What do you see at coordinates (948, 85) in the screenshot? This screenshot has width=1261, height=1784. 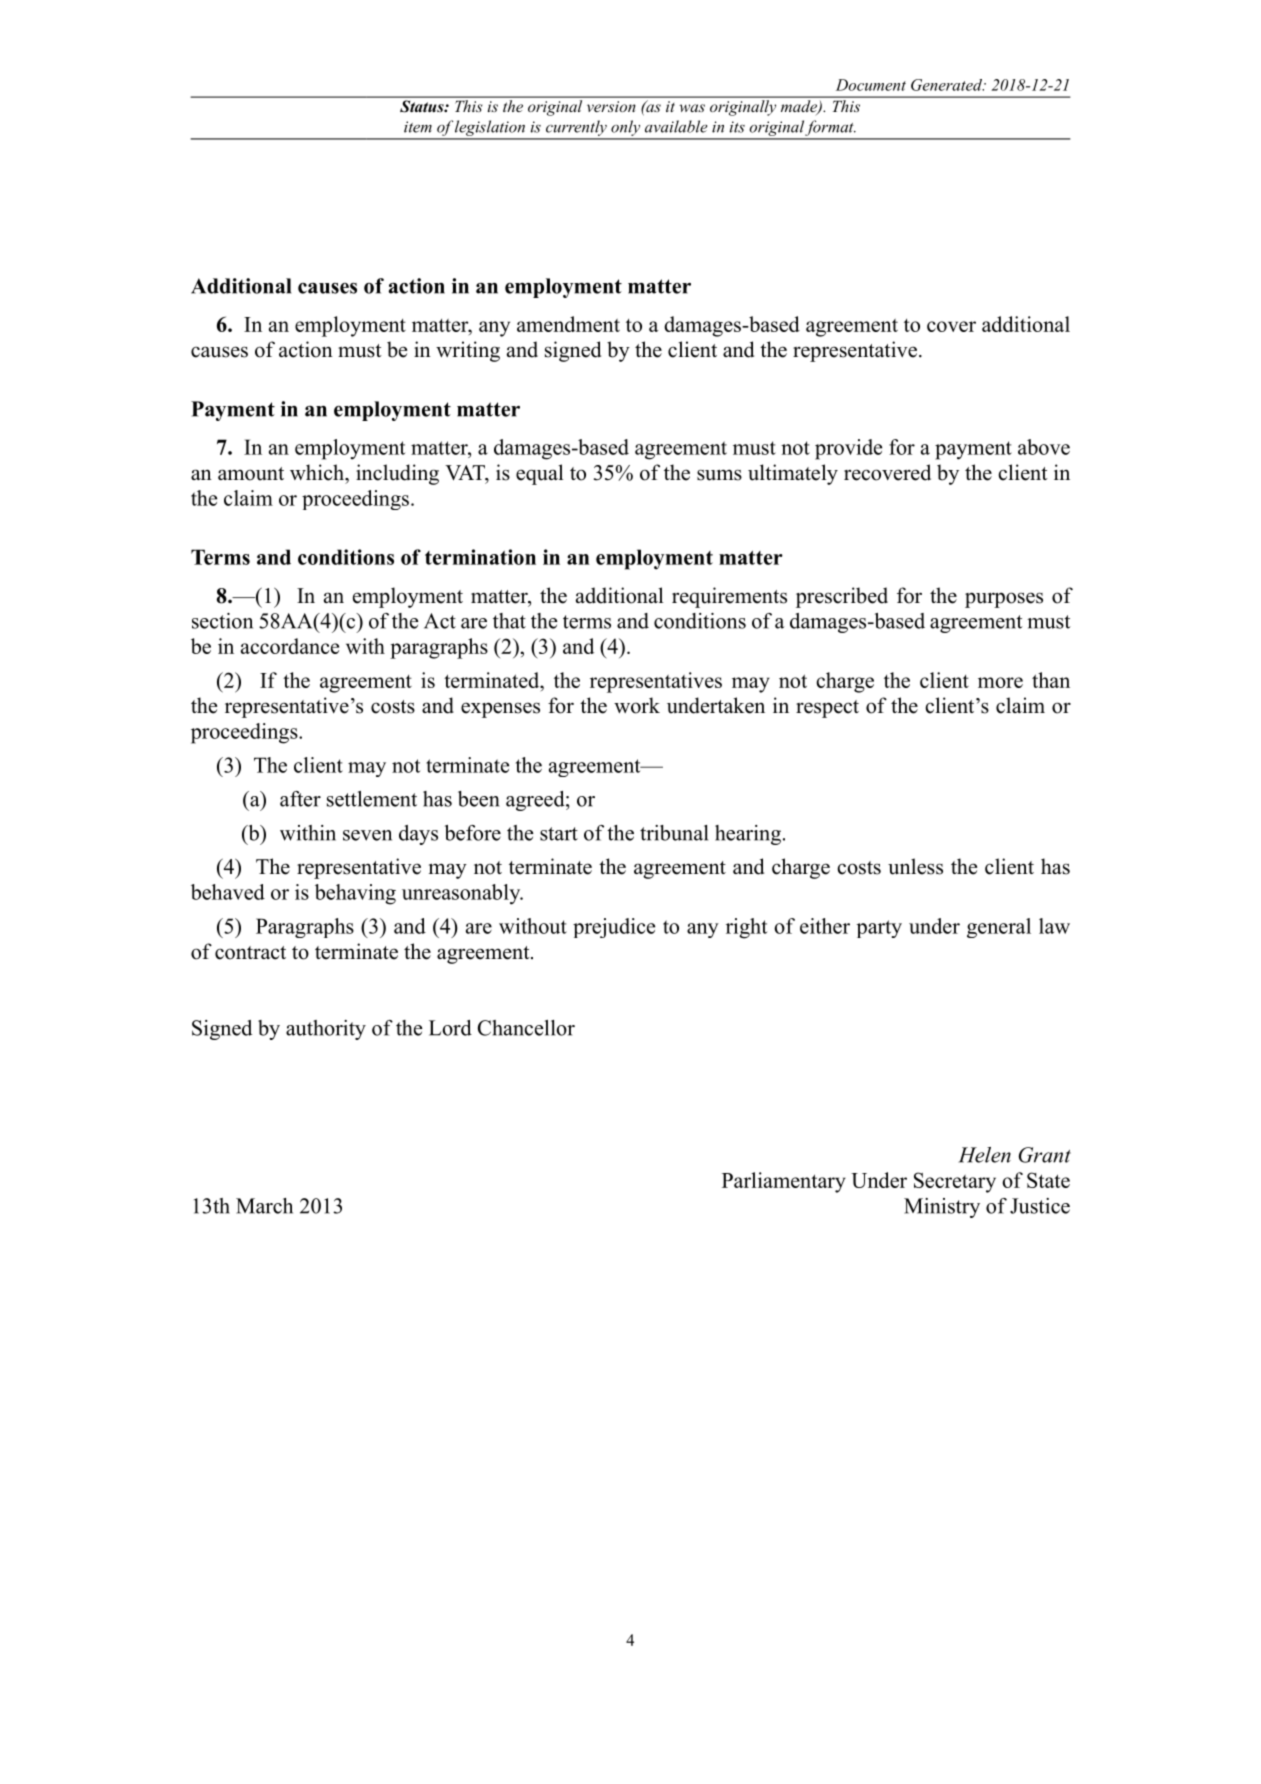 I see `Generated` at bounding box center [948, 85].
